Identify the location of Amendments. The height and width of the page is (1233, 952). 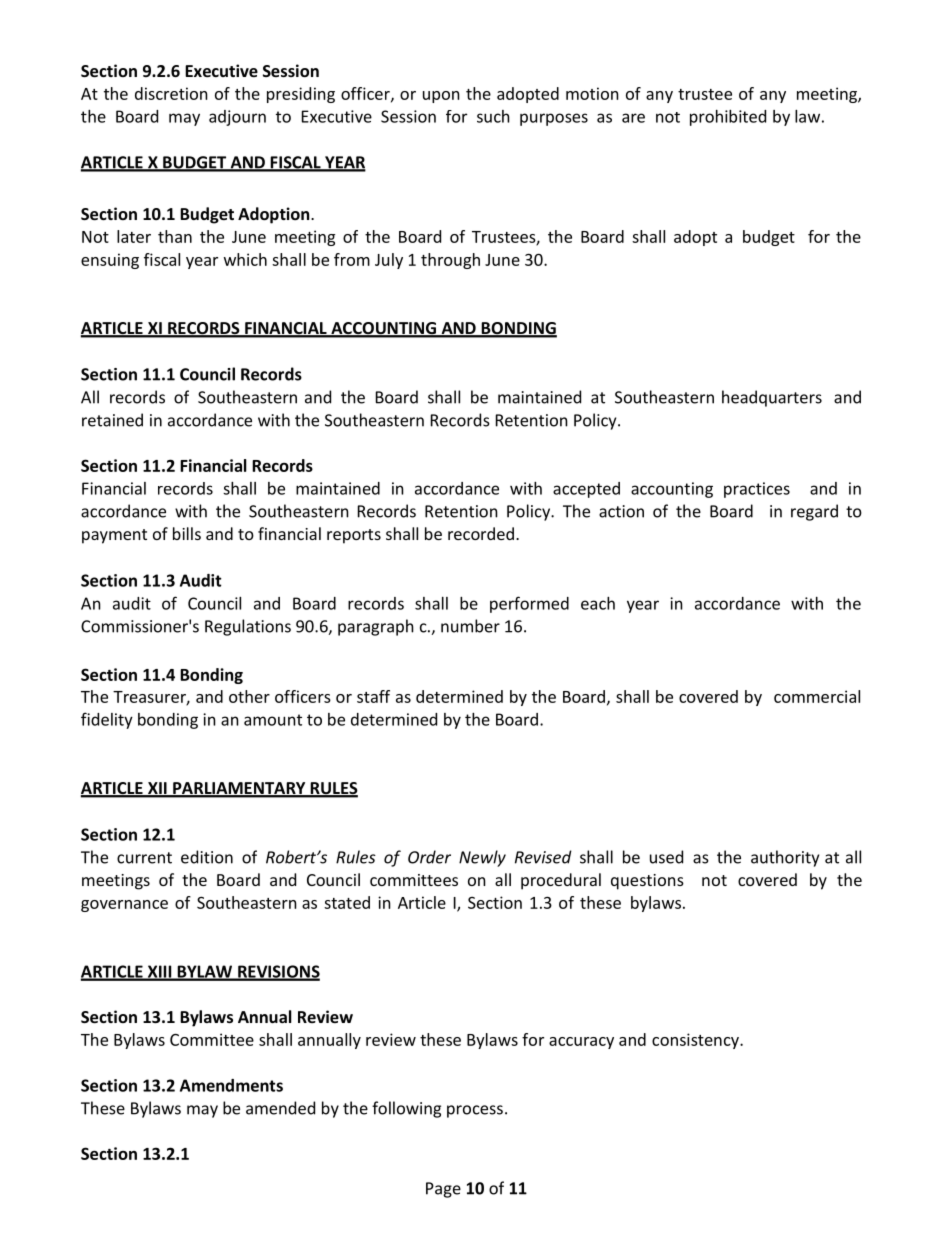
(231, 1085).
